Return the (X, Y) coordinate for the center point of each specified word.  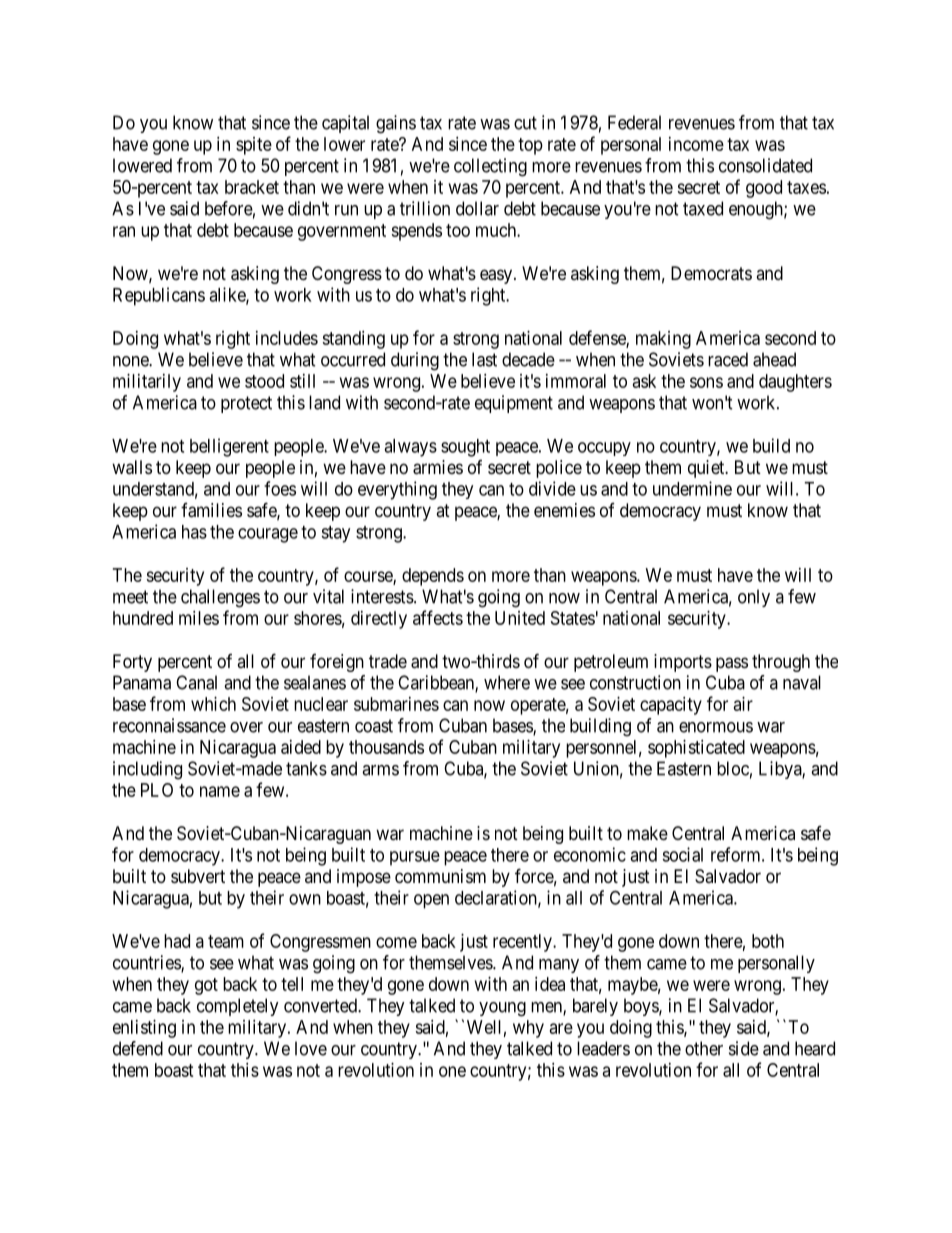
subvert (198, 876)
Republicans (159, 296)
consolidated (765, 165)
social (682, 854)
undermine (692, 488)
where (507, 682)
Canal (196, 682)
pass (732, 664)
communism (440, 876)
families (211, 510)
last (484, 359)
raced (728, 359)
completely (238, 1007)
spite (254, 146)
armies (438, 467)
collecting (490, 167)
